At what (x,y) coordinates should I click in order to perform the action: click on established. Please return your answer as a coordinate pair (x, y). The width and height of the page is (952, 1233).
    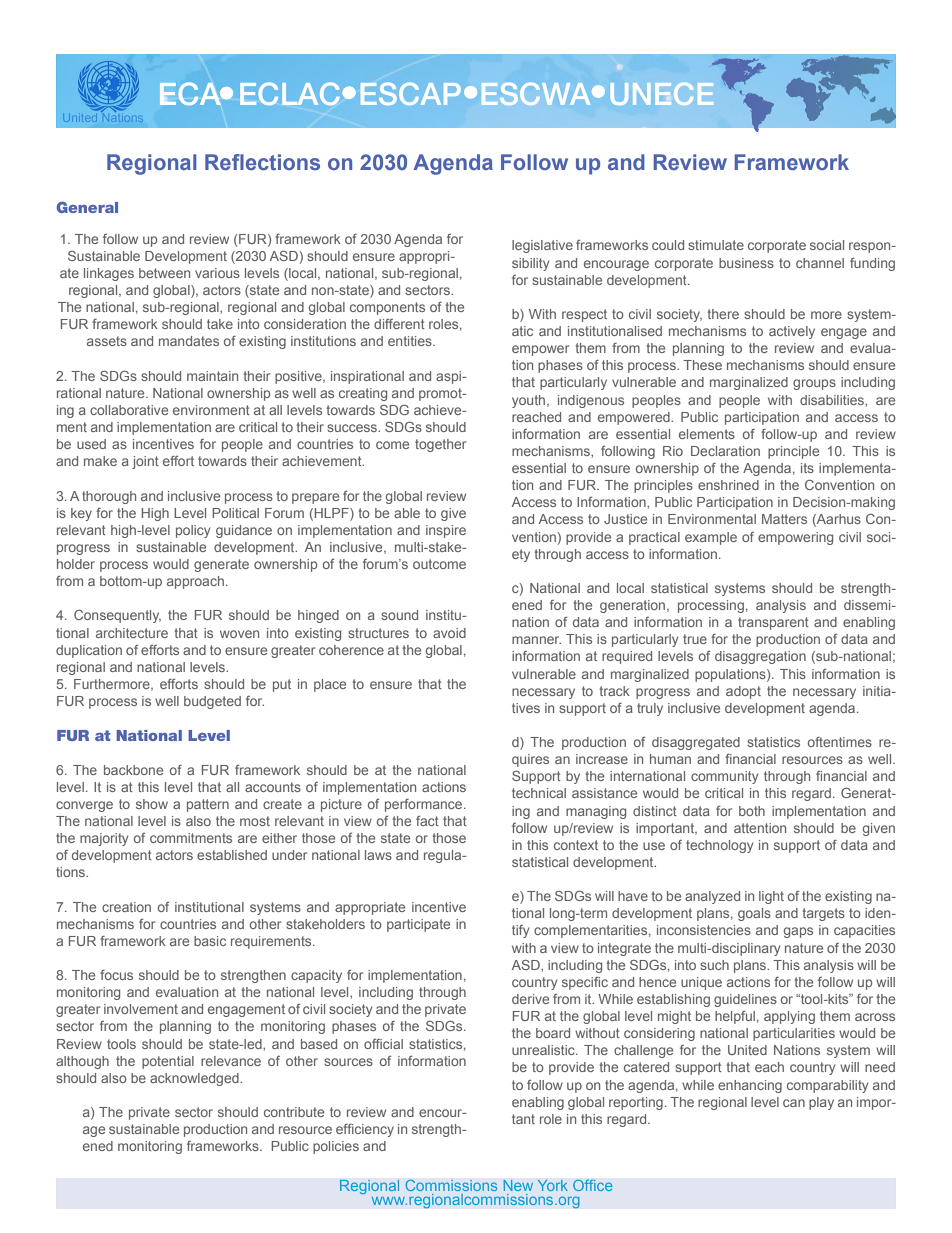
    Looking at the image, I should click on (232, 855).
